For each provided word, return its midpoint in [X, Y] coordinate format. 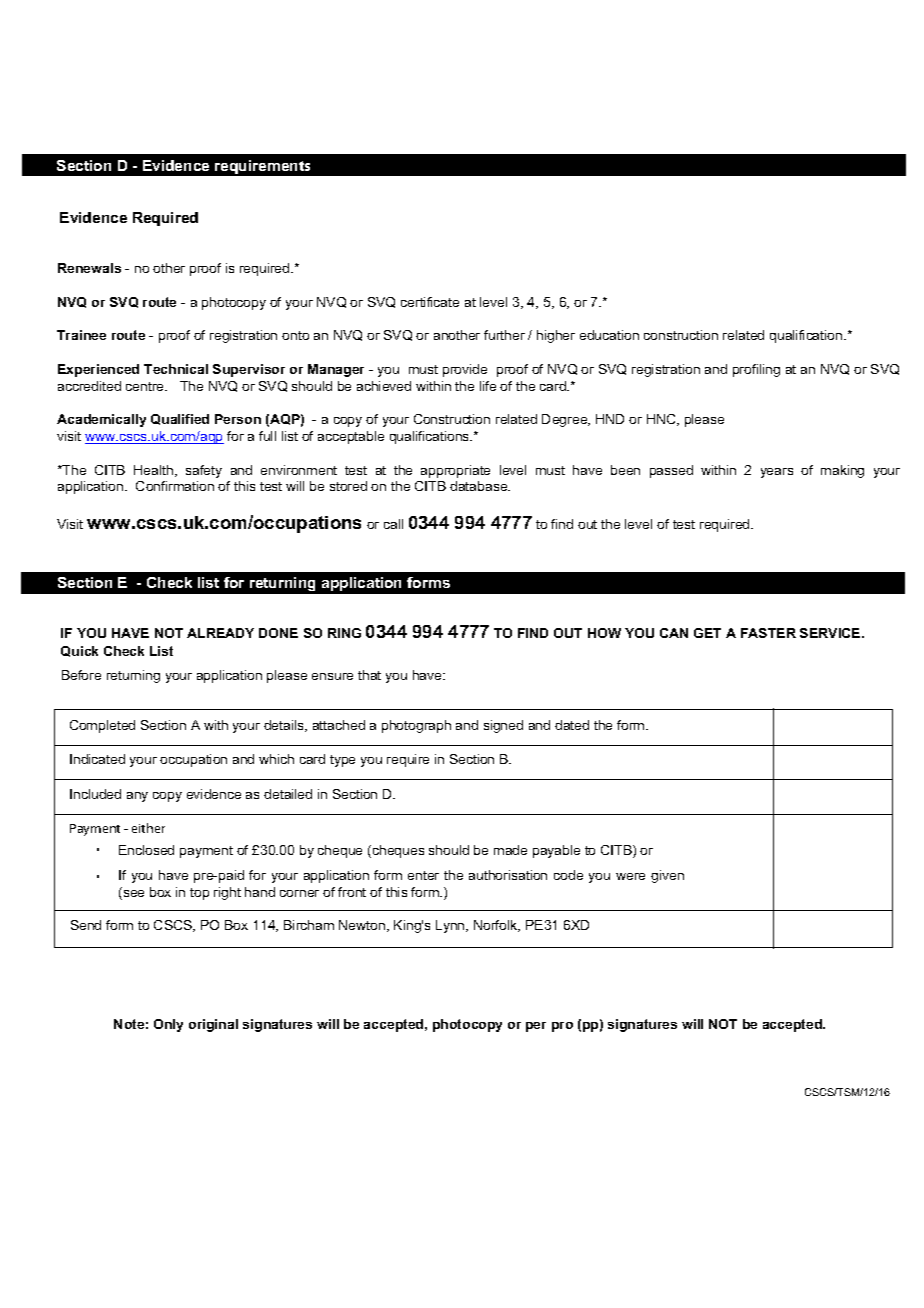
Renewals [89, 268]
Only [168, 1025]
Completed [102, 726]
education [609, 335]
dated [572, 725]
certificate [430, 302]
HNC [662, 420]
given [667, 876]
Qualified [180, 419]
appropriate [455, 471]
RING [344, 633]
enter [423, 875]
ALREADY [220, 633]
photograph [416, 726]
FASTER [768, 633]
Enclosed [146, 850]
